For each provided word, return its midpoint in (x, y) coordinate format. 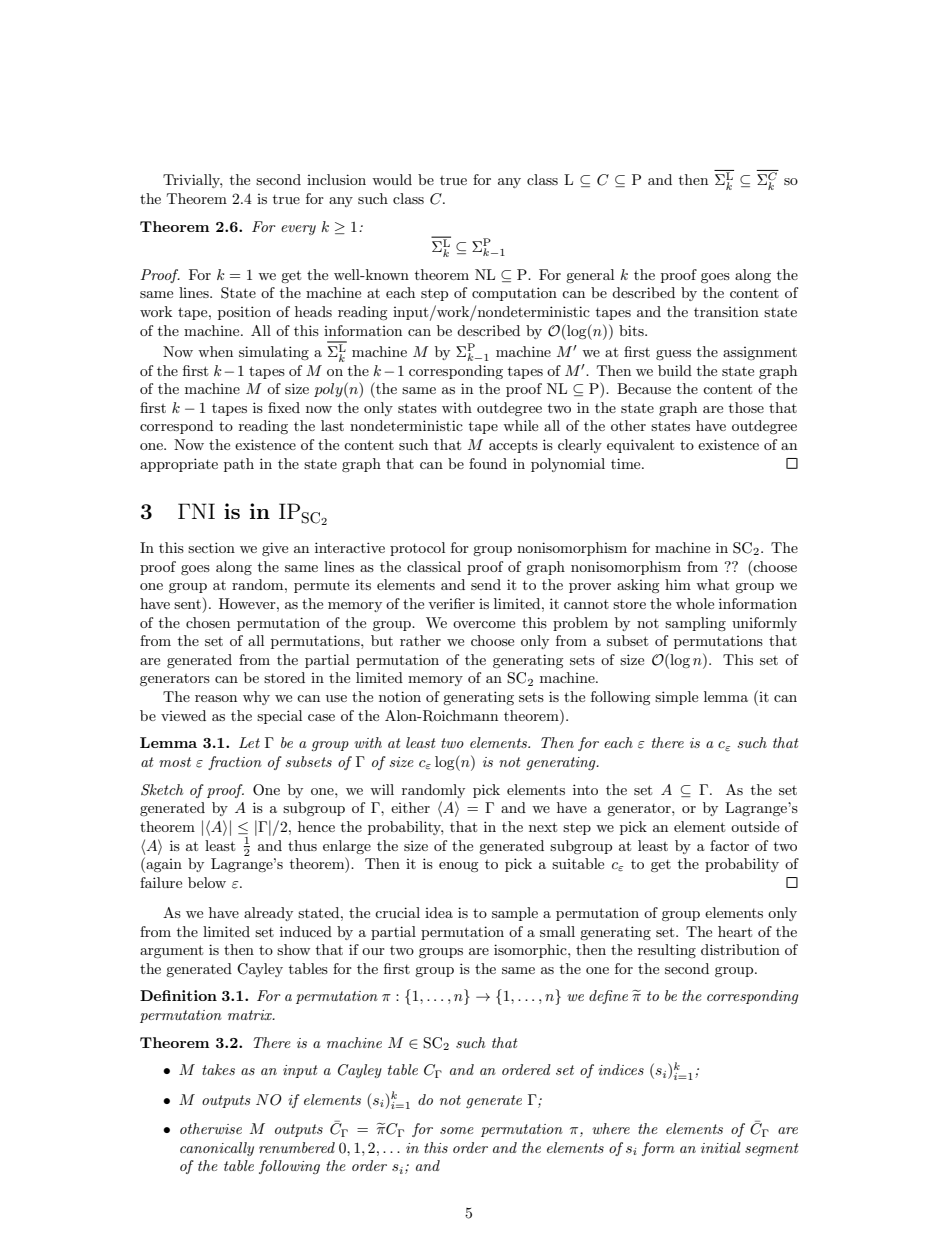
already (268, 914)
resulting (667, 951)
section (211, 547)
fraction (235, 763)
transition (726, 311)
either (410, 807)
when (215, 351)
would (392, 179)
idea (439, 912)
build (675, 370)
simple (676, 698)
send (486, 584)
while (520, 425)
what (712, 584)
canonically (217, 1149)
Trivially (192, 181)
